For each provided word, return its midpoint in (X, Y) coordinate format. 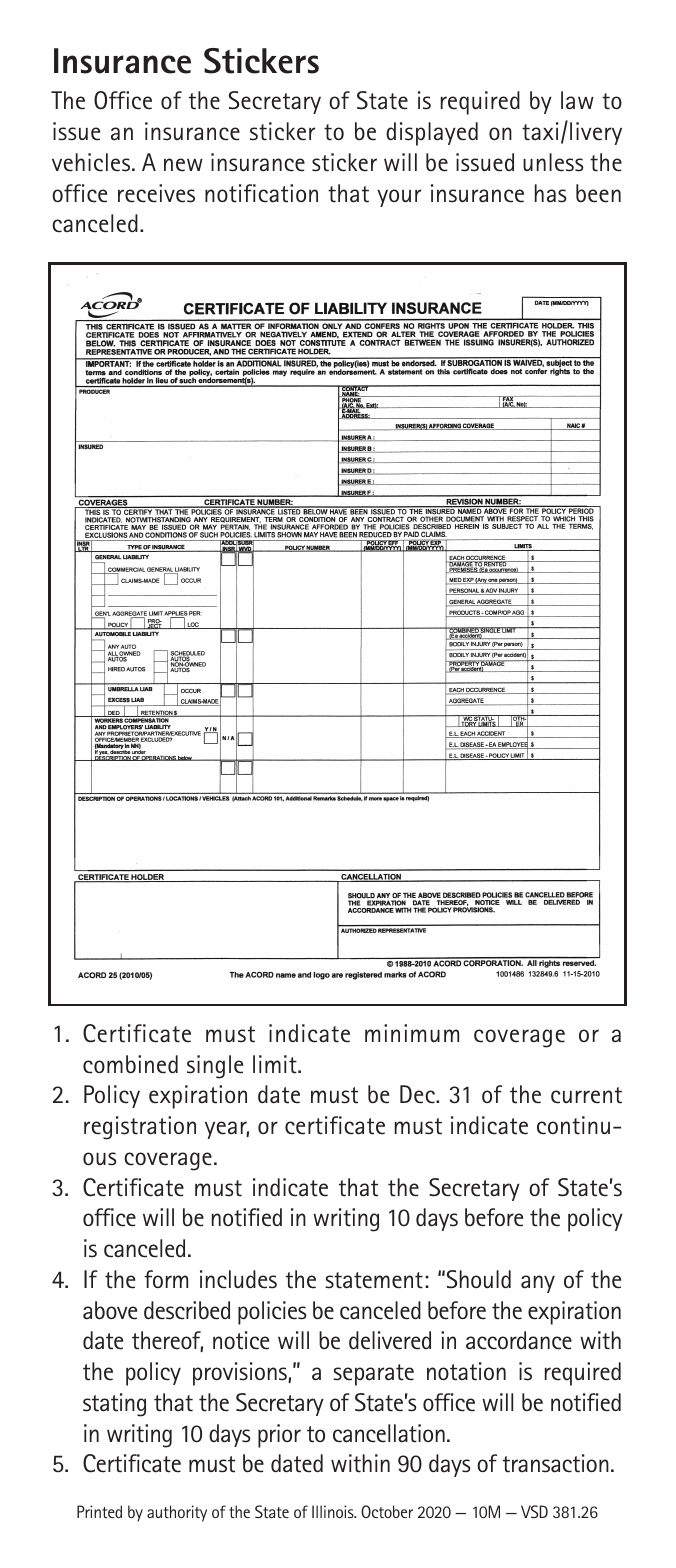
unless (553, 162)
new (183, 165)
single (215, 1067)
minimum (412, 1033)
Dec (418, 1094)
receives (156, 193)
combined (130, 1064)
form (166, 1279)
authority (177, 1513)
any (538, 1284)
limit (276, 1064)
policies (272, 1313)
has (551, 193)
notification (261, 193)
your (399, 198)
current (586, 1095)
